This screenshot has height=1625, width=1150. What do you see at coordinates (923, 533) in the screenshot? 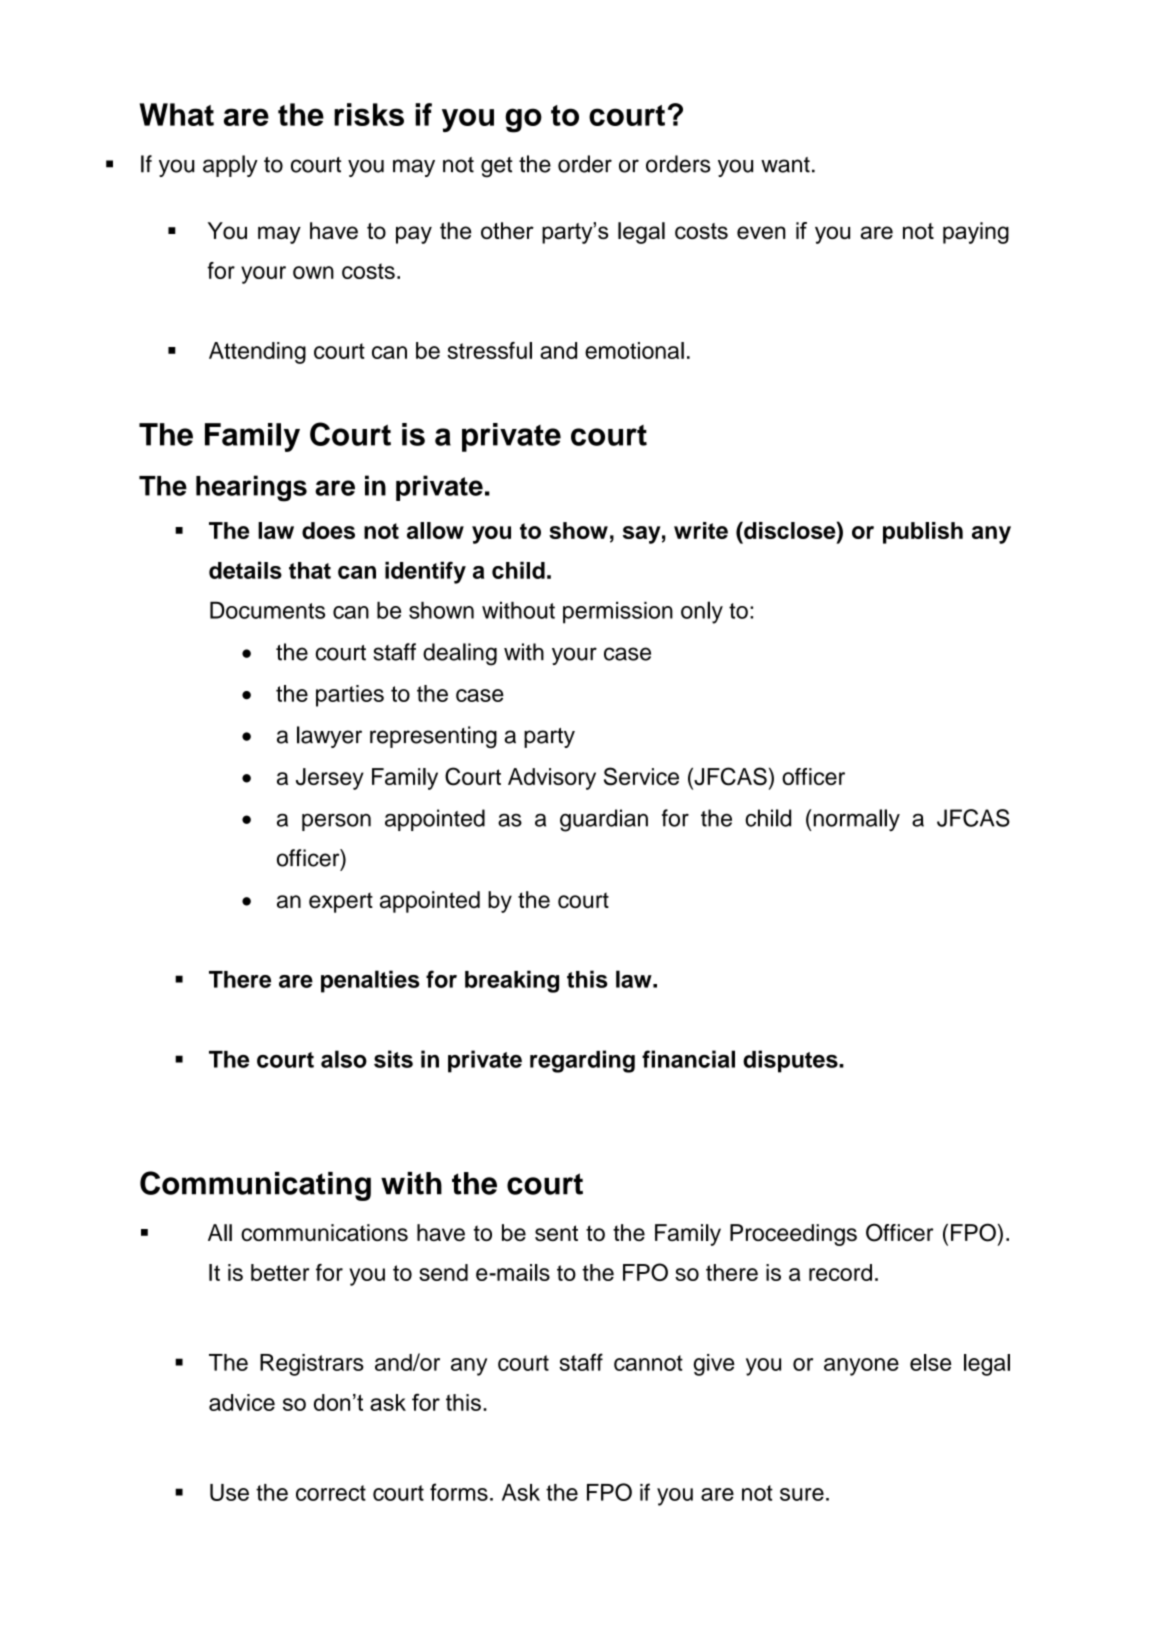
I see `publish` at bounding box center [923, 533].
